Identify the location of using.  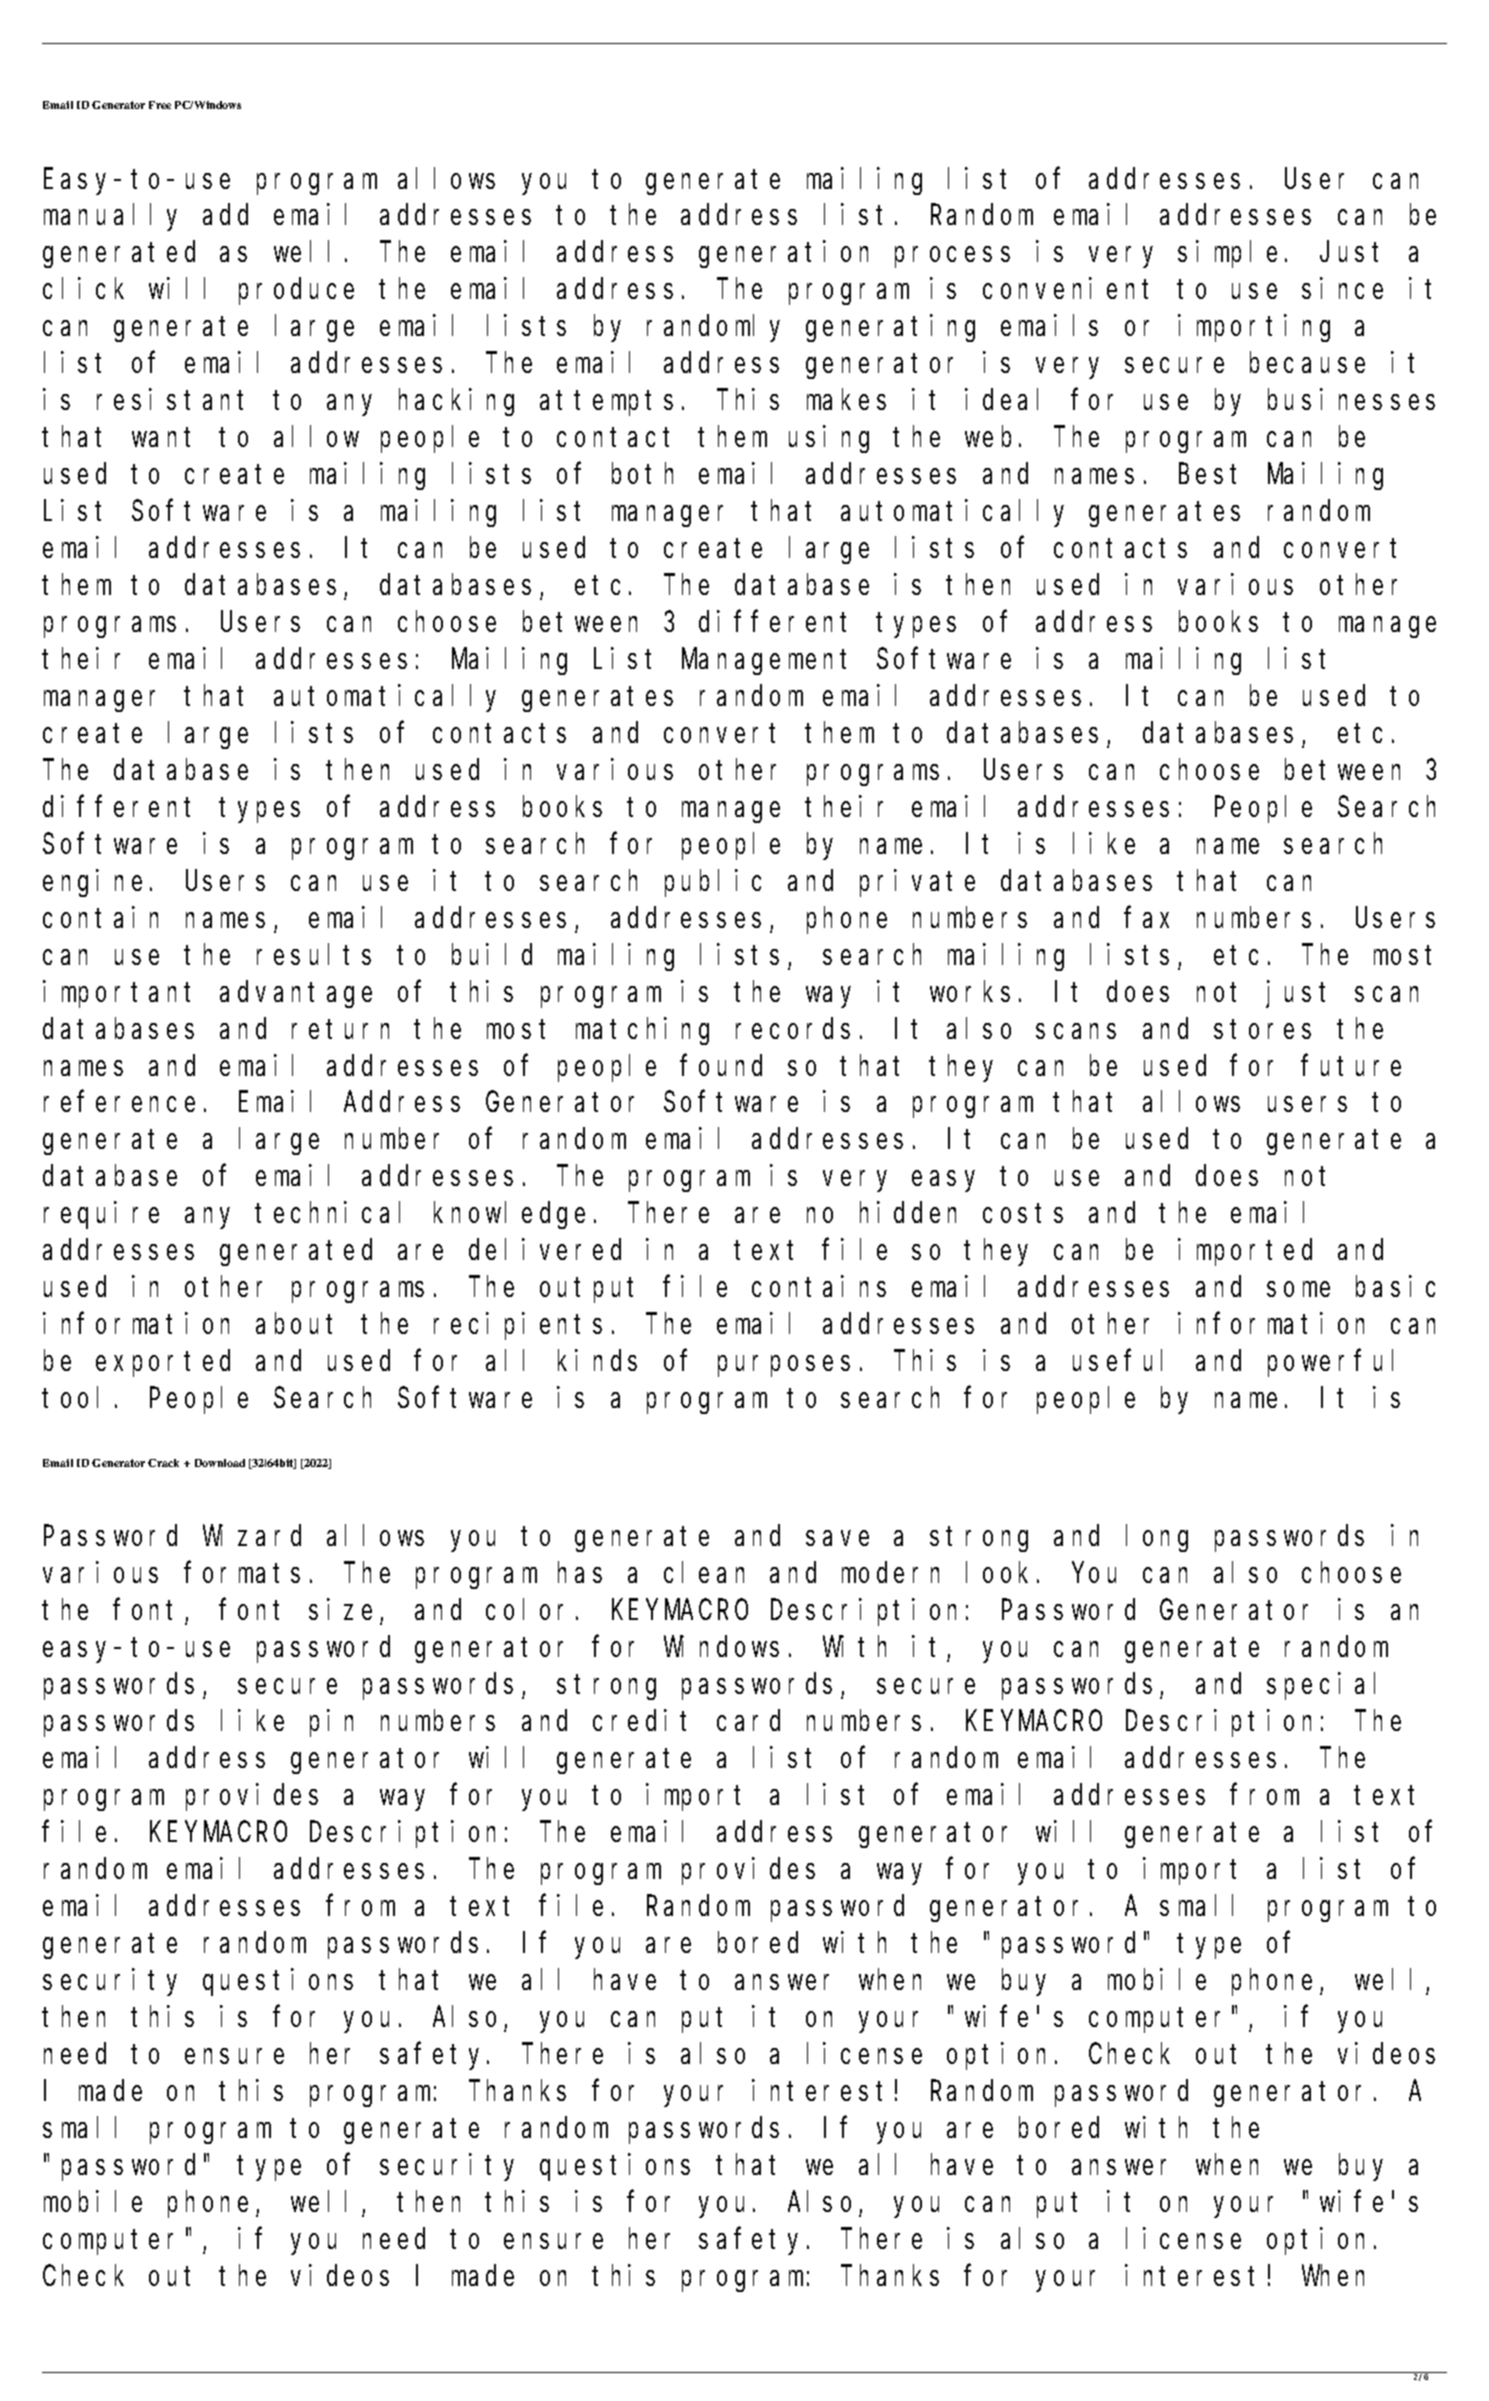
(829, 439).
